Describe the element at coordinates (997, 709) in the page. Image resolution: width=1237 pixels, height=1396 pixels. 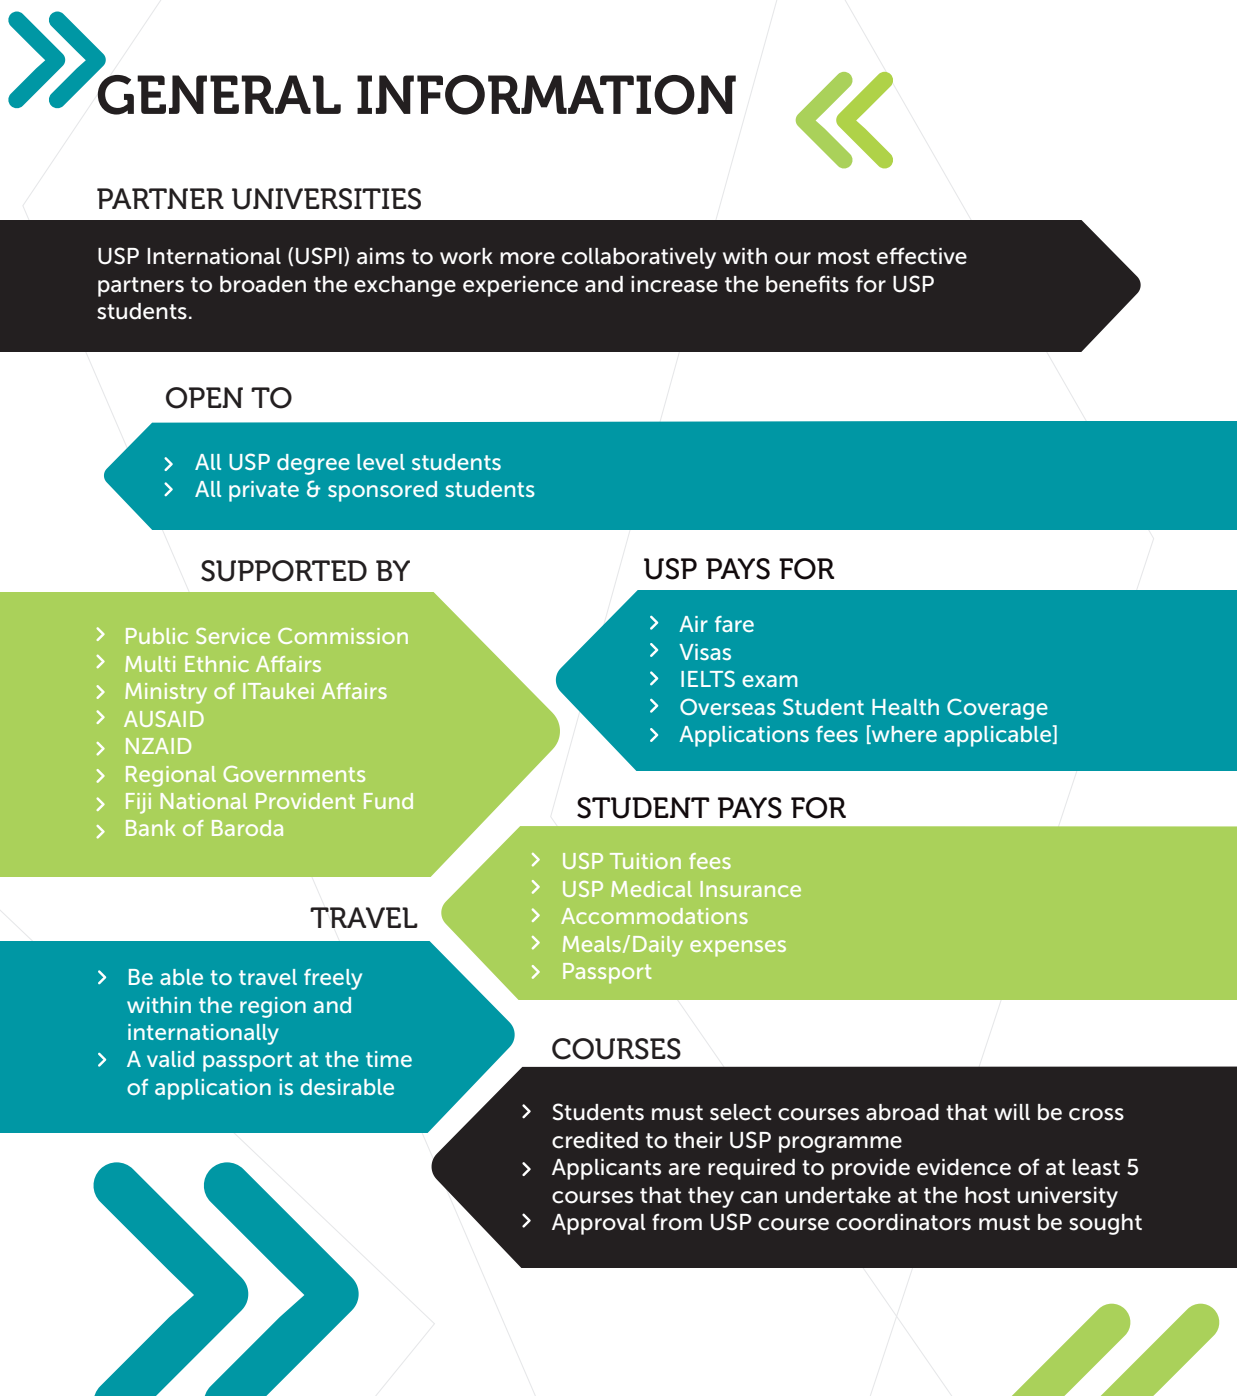
I see `Coverage` at that location.
